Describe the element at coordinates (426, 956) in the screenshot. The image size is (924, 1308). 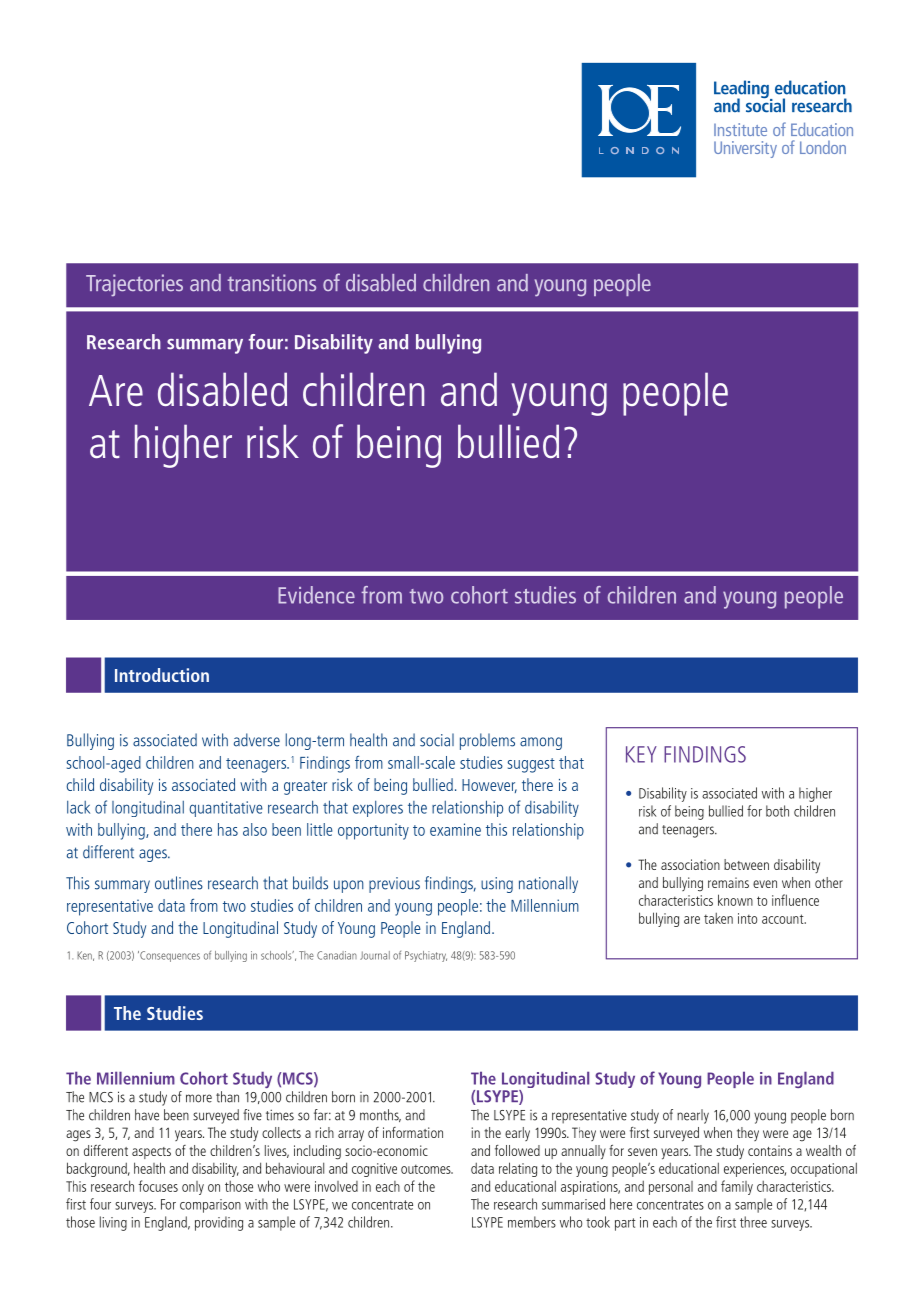
I see `Psychiatry` at that location.
